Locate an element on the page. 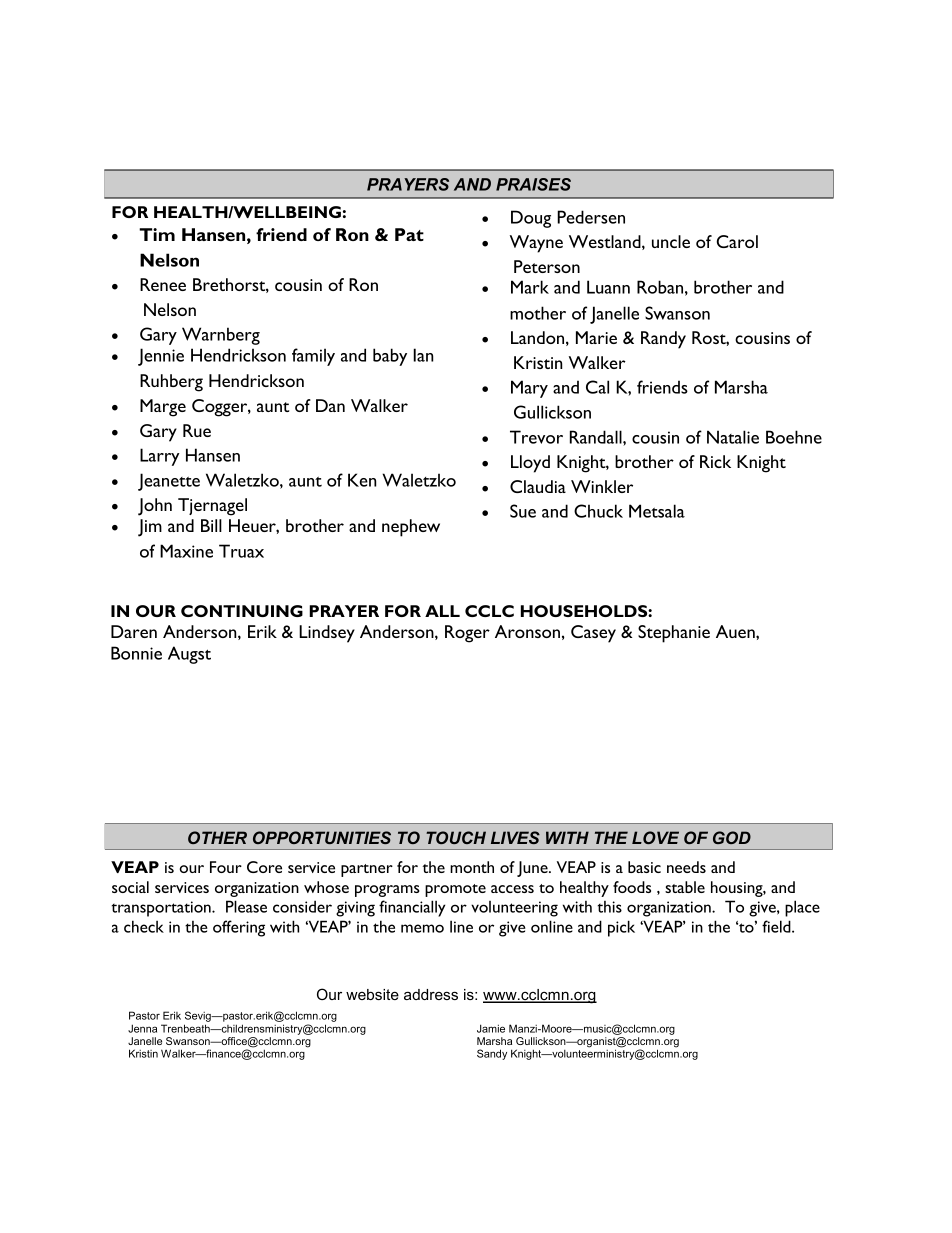  GOD is located at coordinates (732, 837).
